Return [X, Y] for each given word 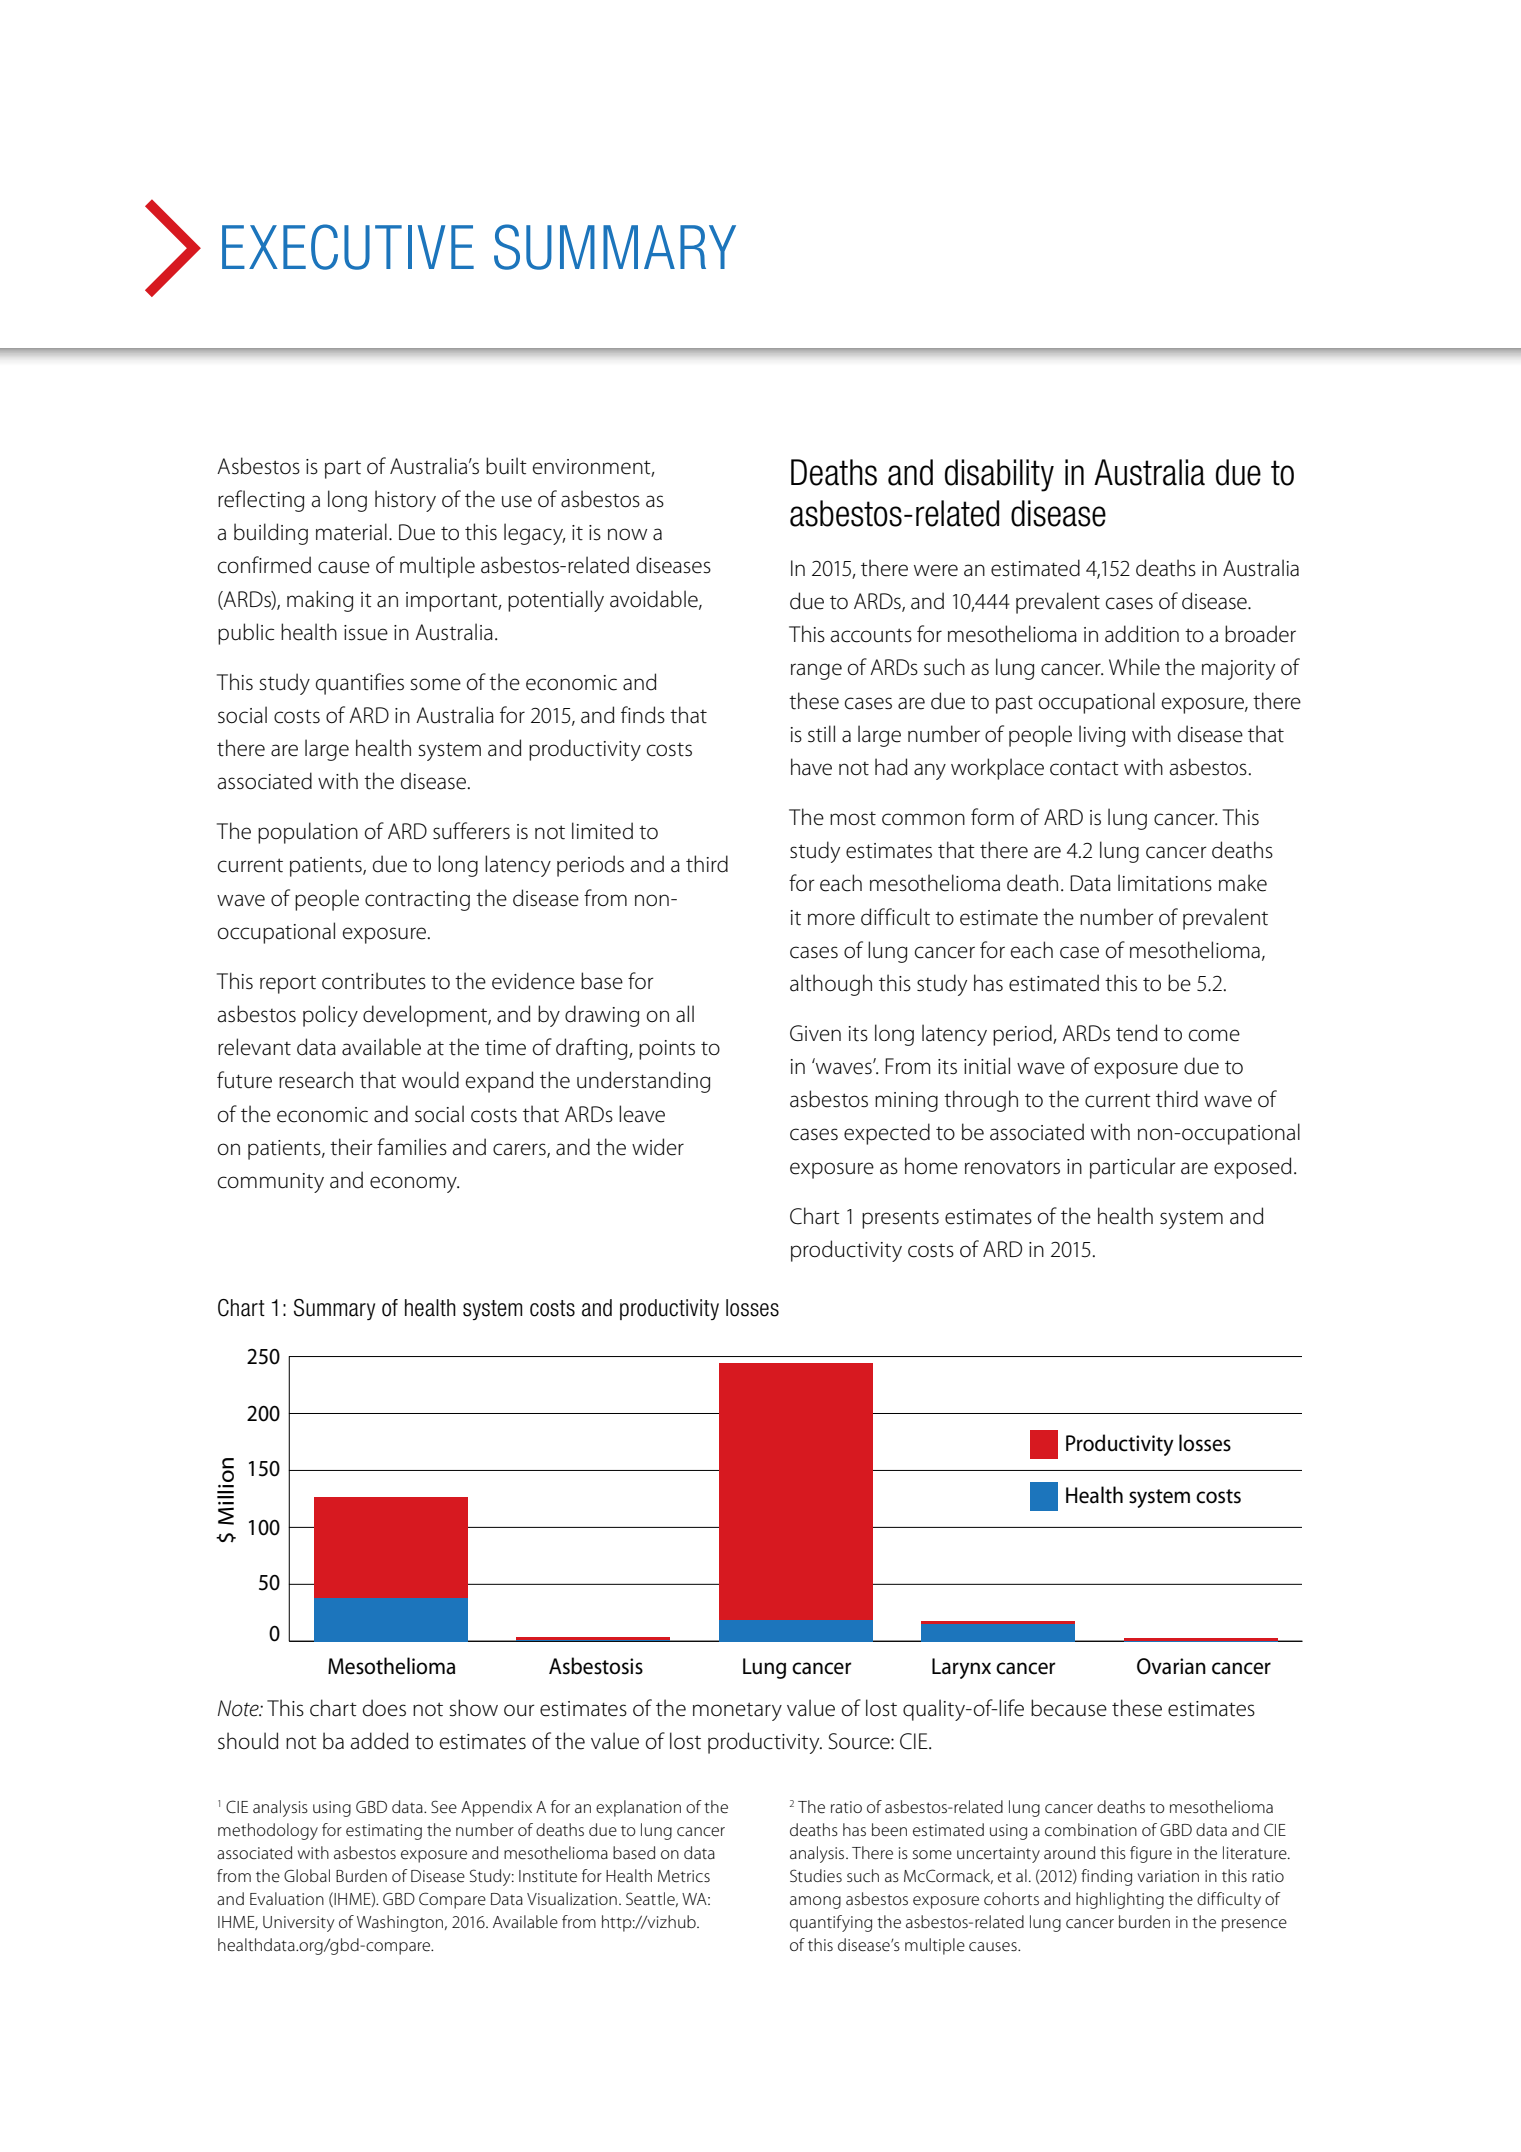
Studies [816, 1876]
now [627, 534]
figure [1151, 1854]
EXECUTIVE [348, 247]
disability [999, 475]
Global [307, 1875]
